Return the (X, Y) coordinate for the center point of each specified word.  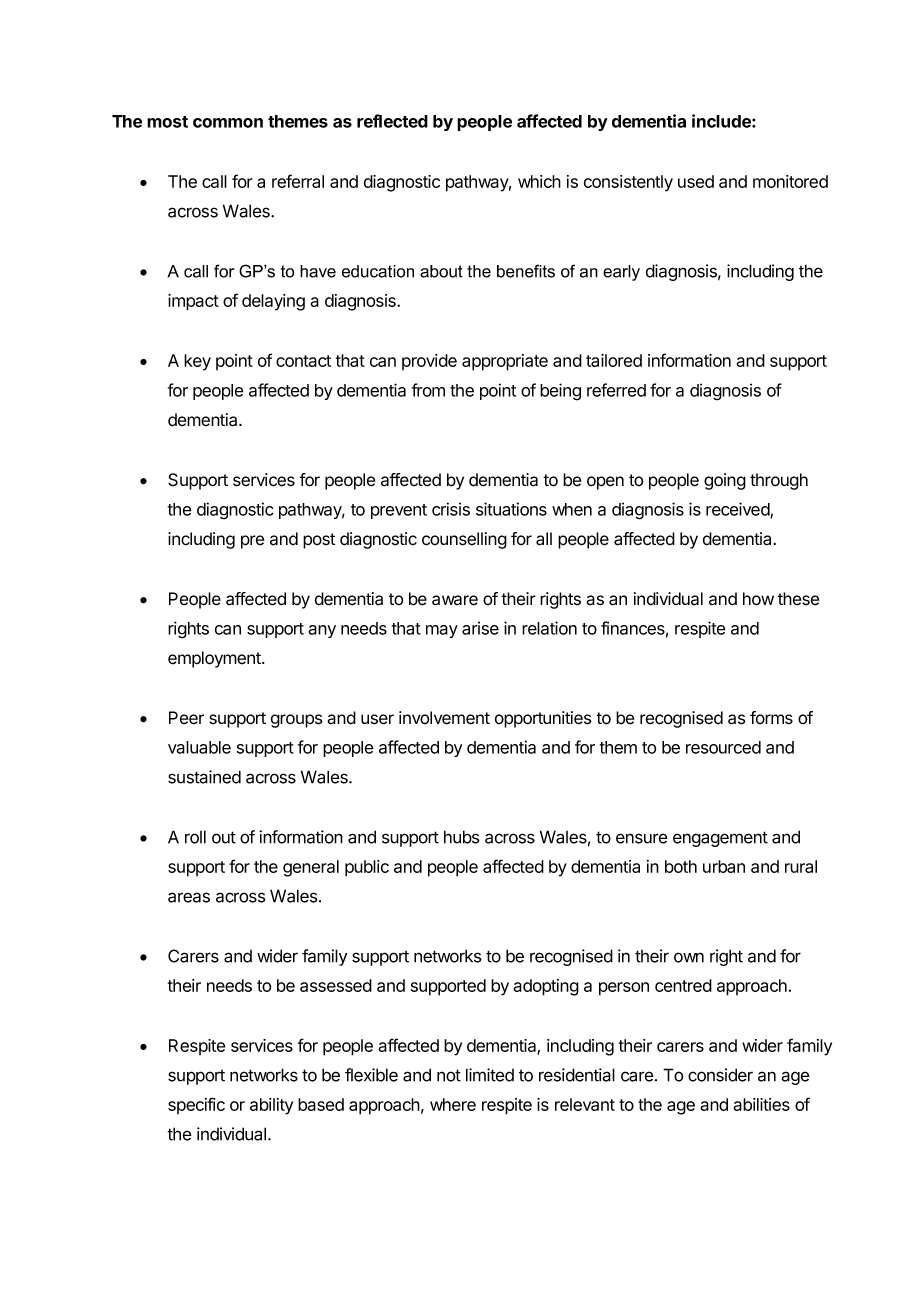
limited (490, 1075)
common (228, 123)
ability (271, 1106)
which (539, 181)
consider (720, 1075)
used (696, 181)
